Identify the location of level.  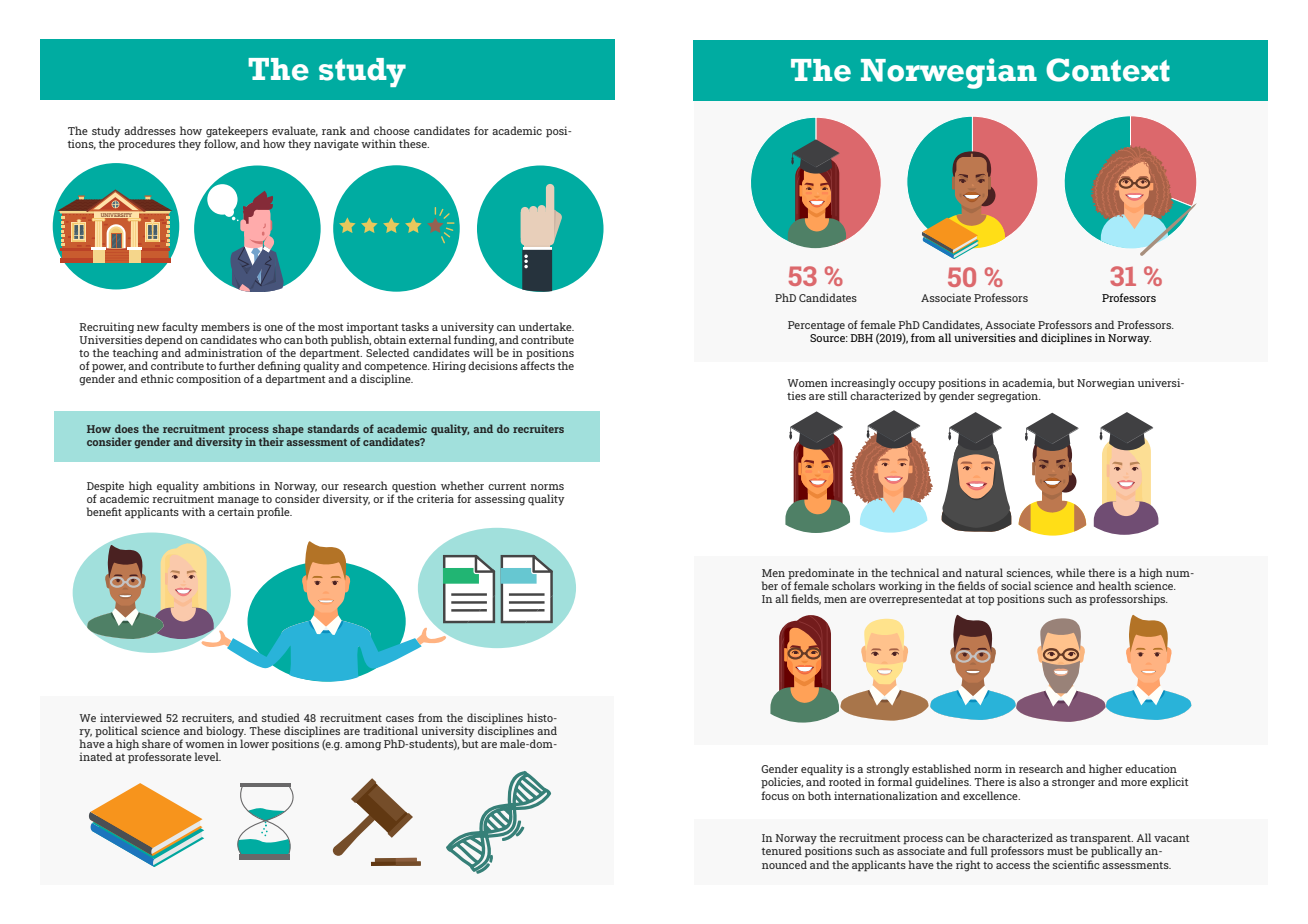
(207, 756).
